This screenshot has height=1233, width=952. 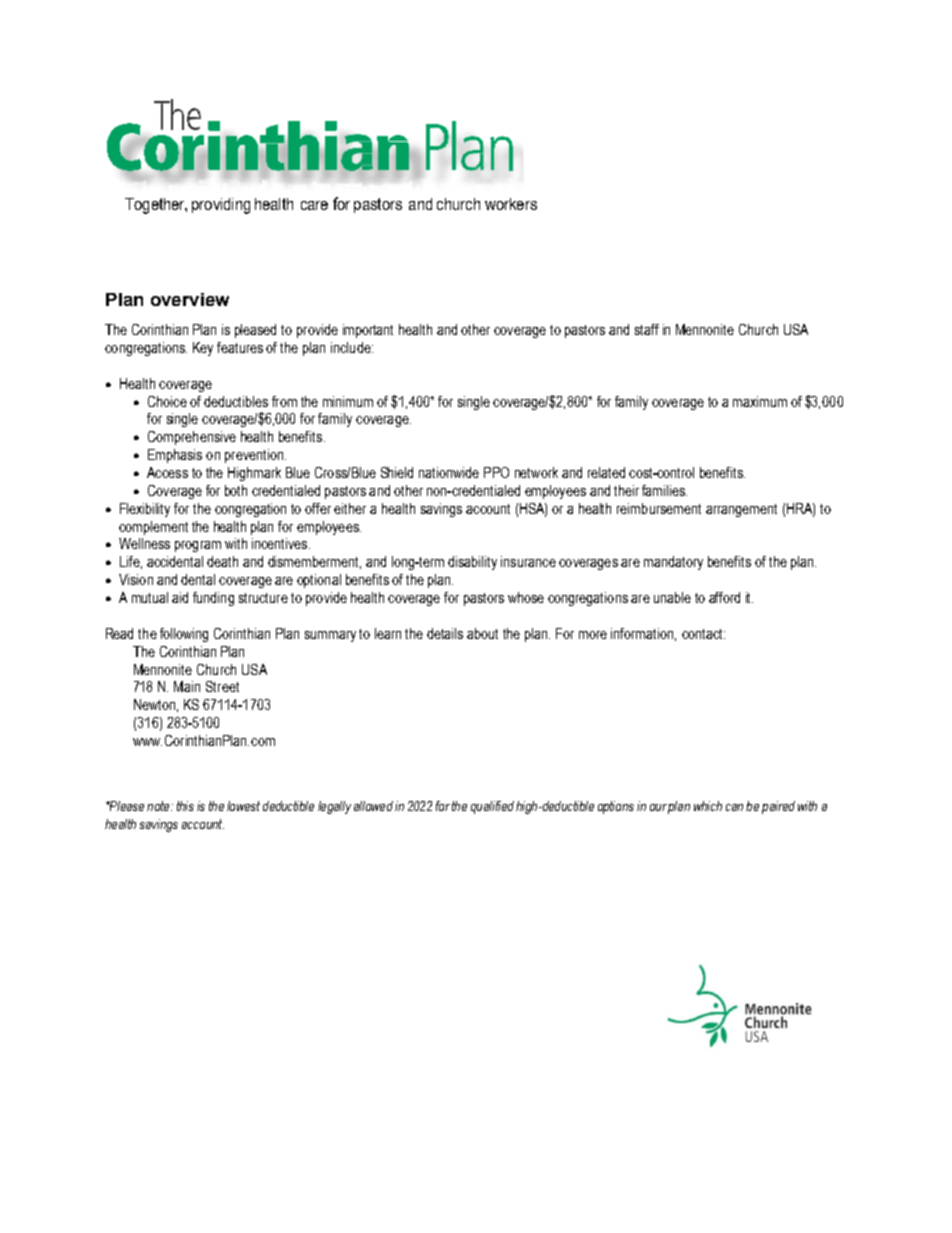 I want to click on funding, so click(x=213, y=599).
